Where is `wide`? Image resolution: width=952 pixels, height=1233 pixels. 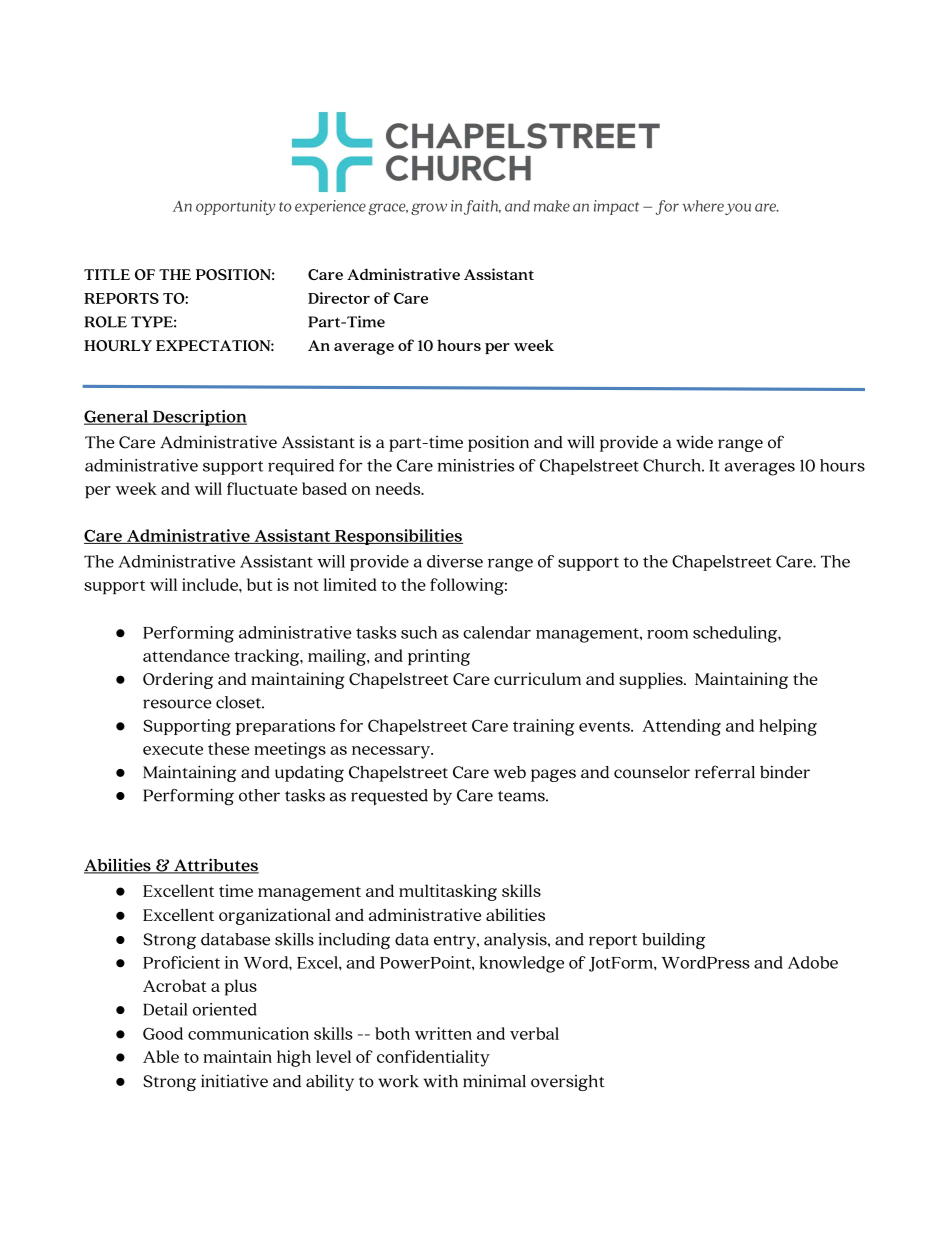 wide is located at coordinates (694, 442).
